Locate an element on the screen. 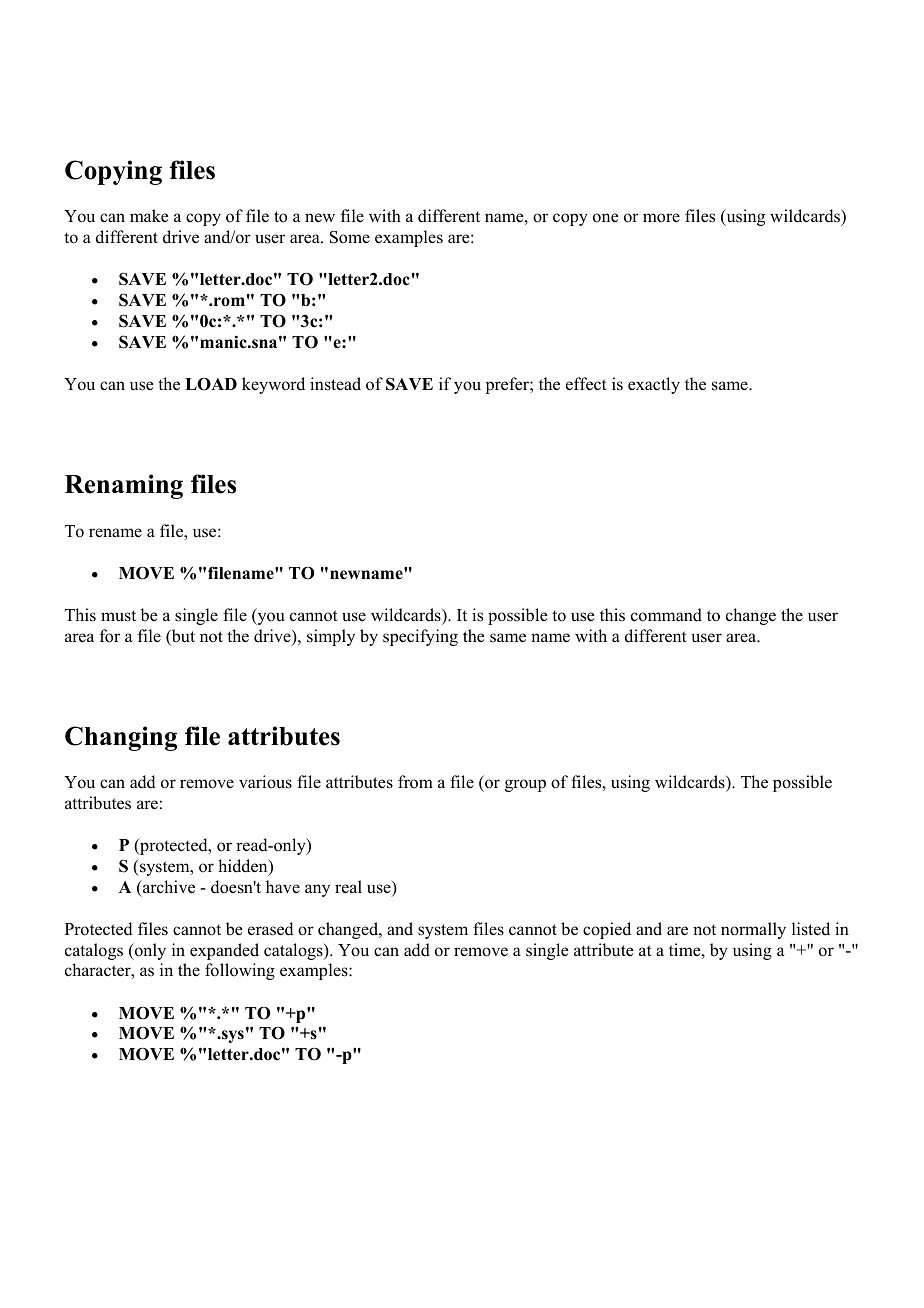 This screenshot has height=1308, width=924. expanded is located at coordinates (224, 951).
